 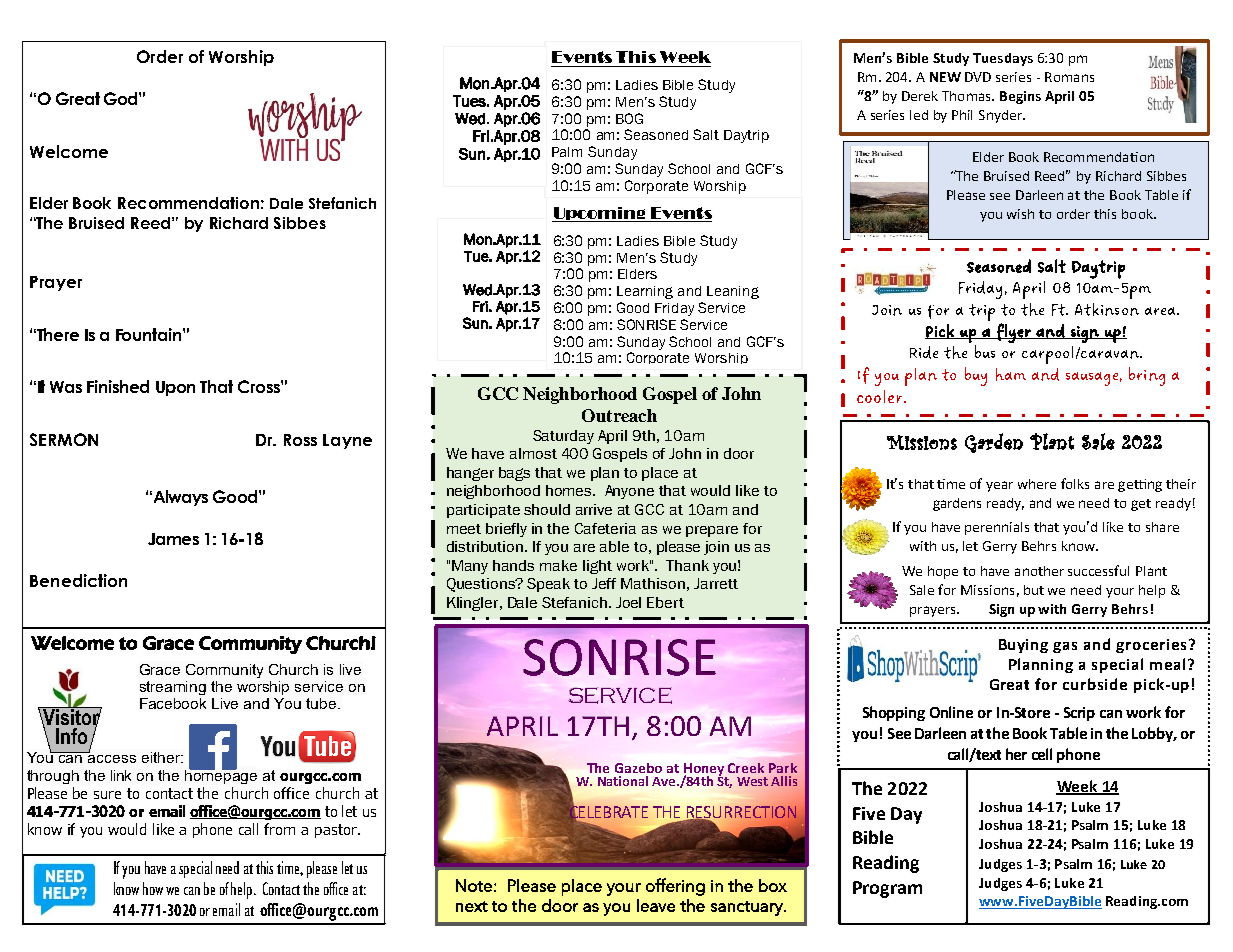 I want to click on offering, so click(x=675, y=887).
